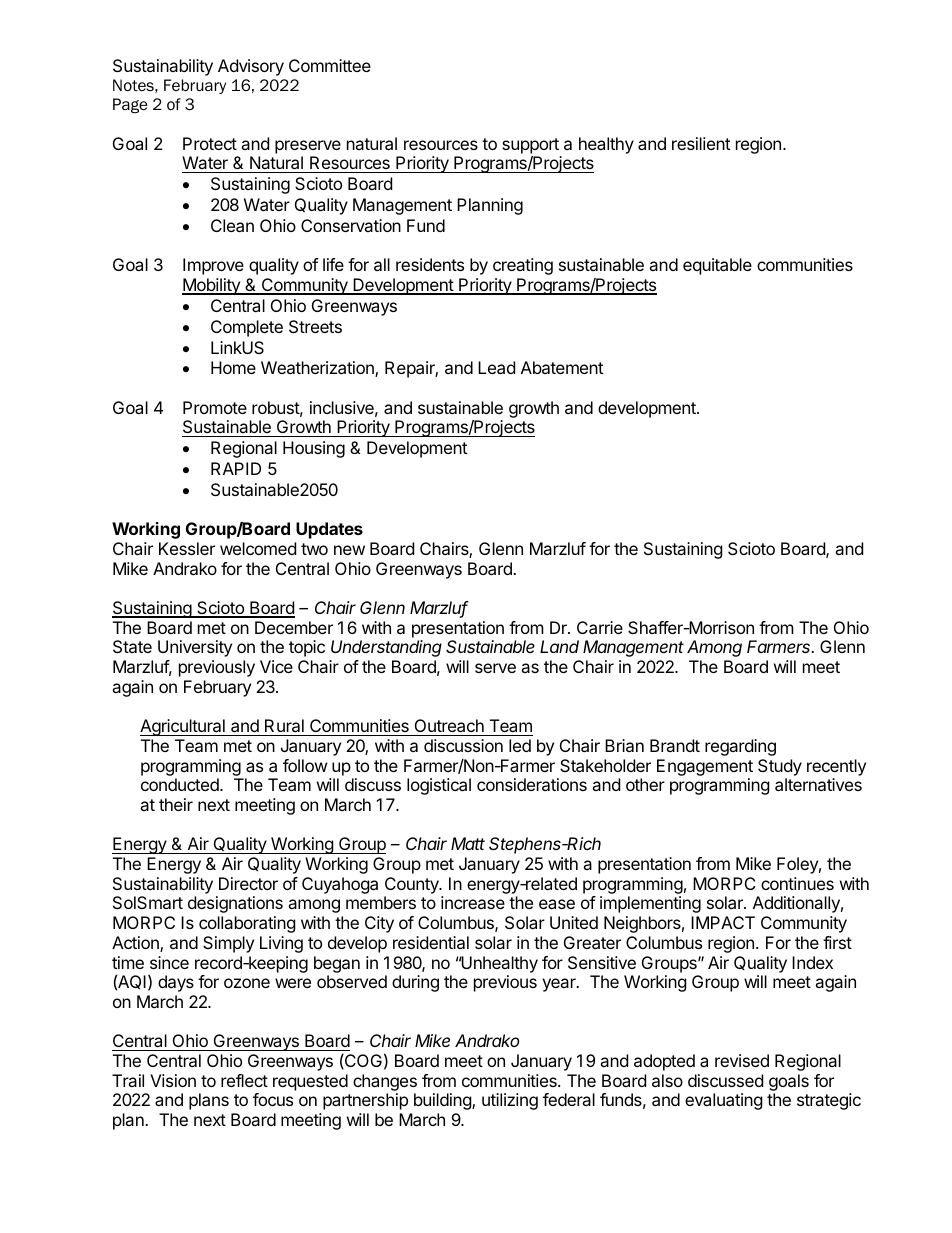  Describe the element at coordinates (740, 747) in the page. I see `regarding` at that location.
